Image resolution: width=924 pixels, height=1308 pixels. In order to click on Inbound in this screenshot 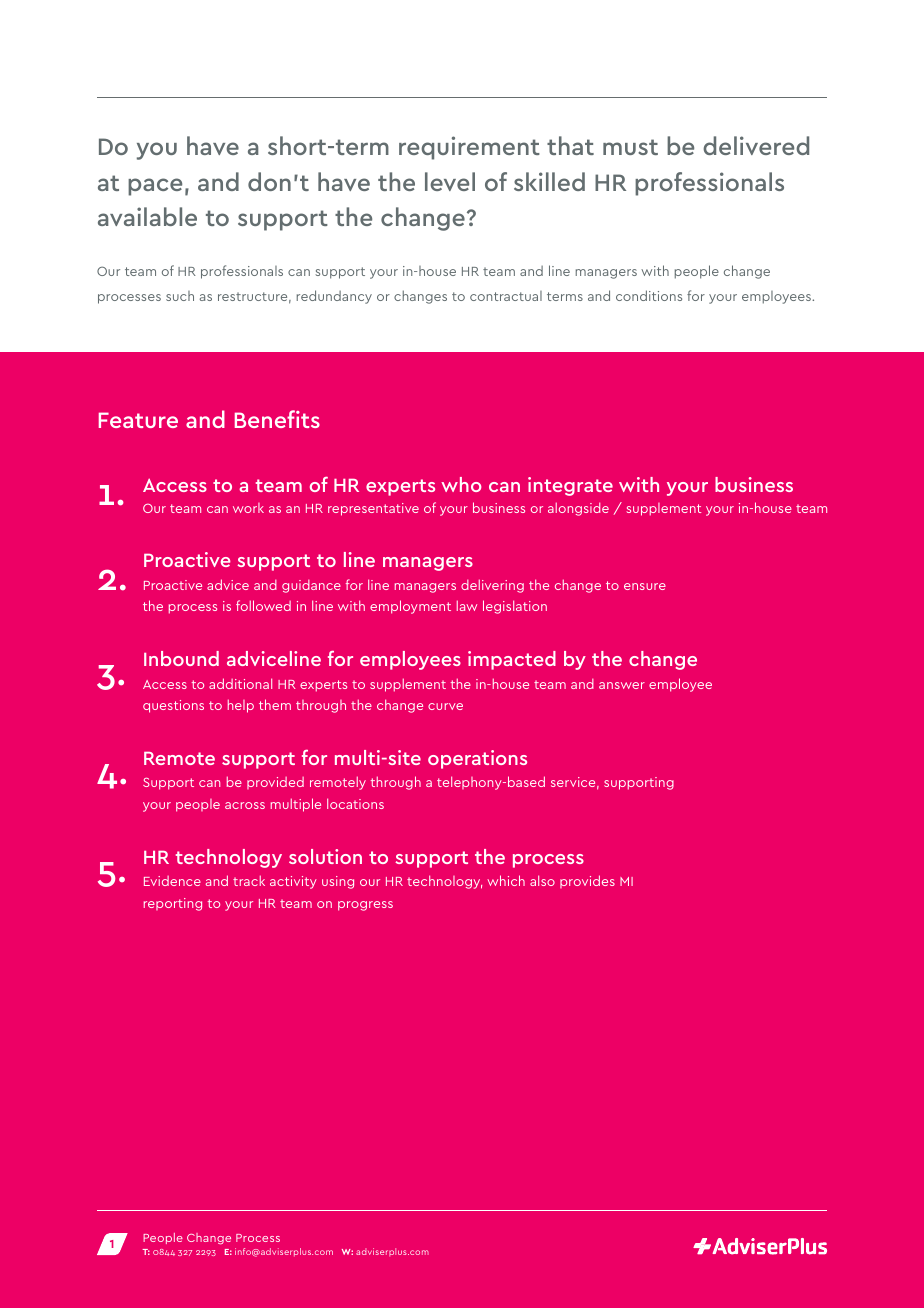, I will do `click(181, 658)`.
